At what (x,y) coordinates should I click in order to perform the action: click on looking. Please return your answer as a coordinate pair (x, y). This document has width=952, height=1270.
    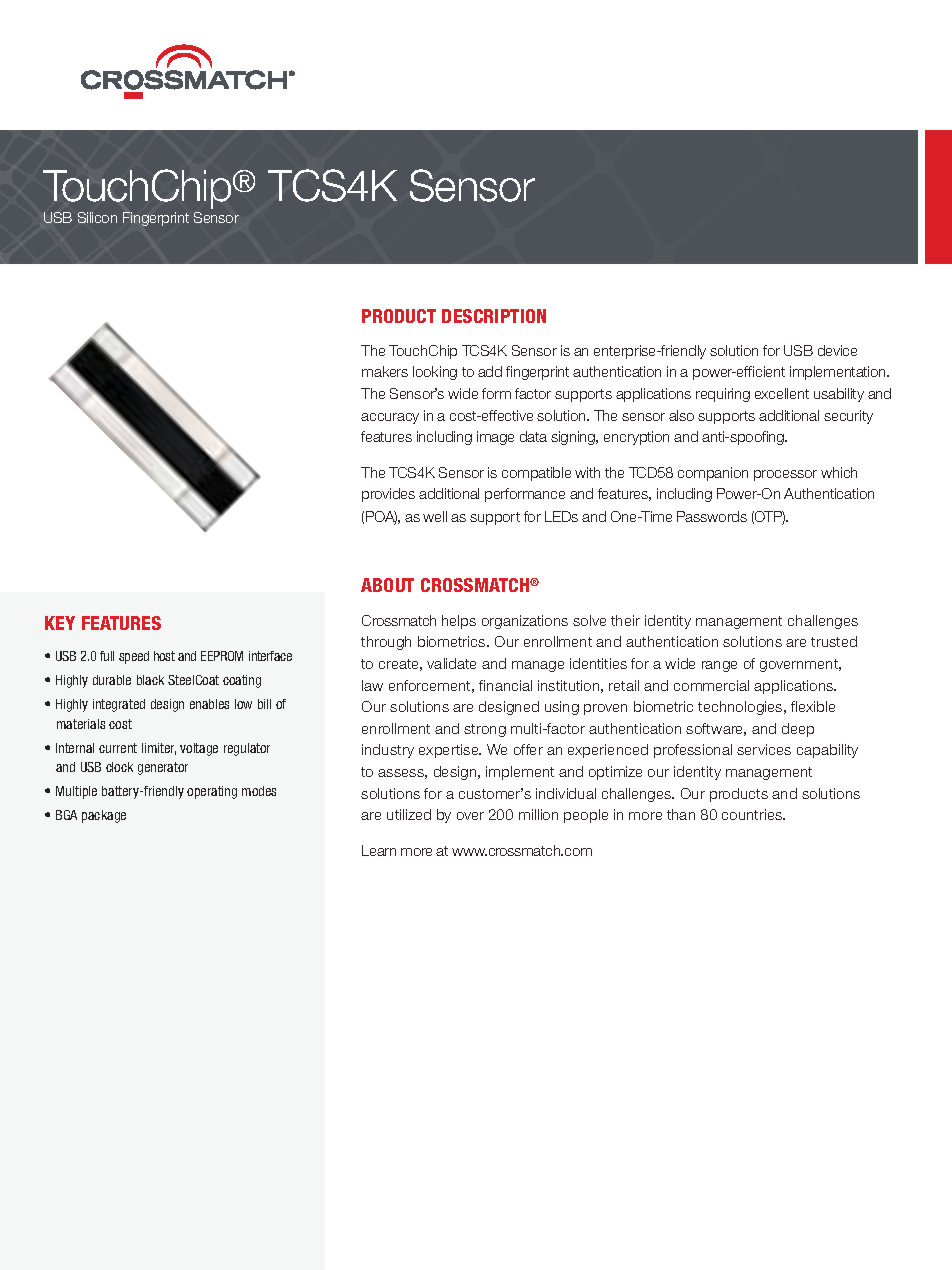
    Looking at the image, I should click on (435, 373).
